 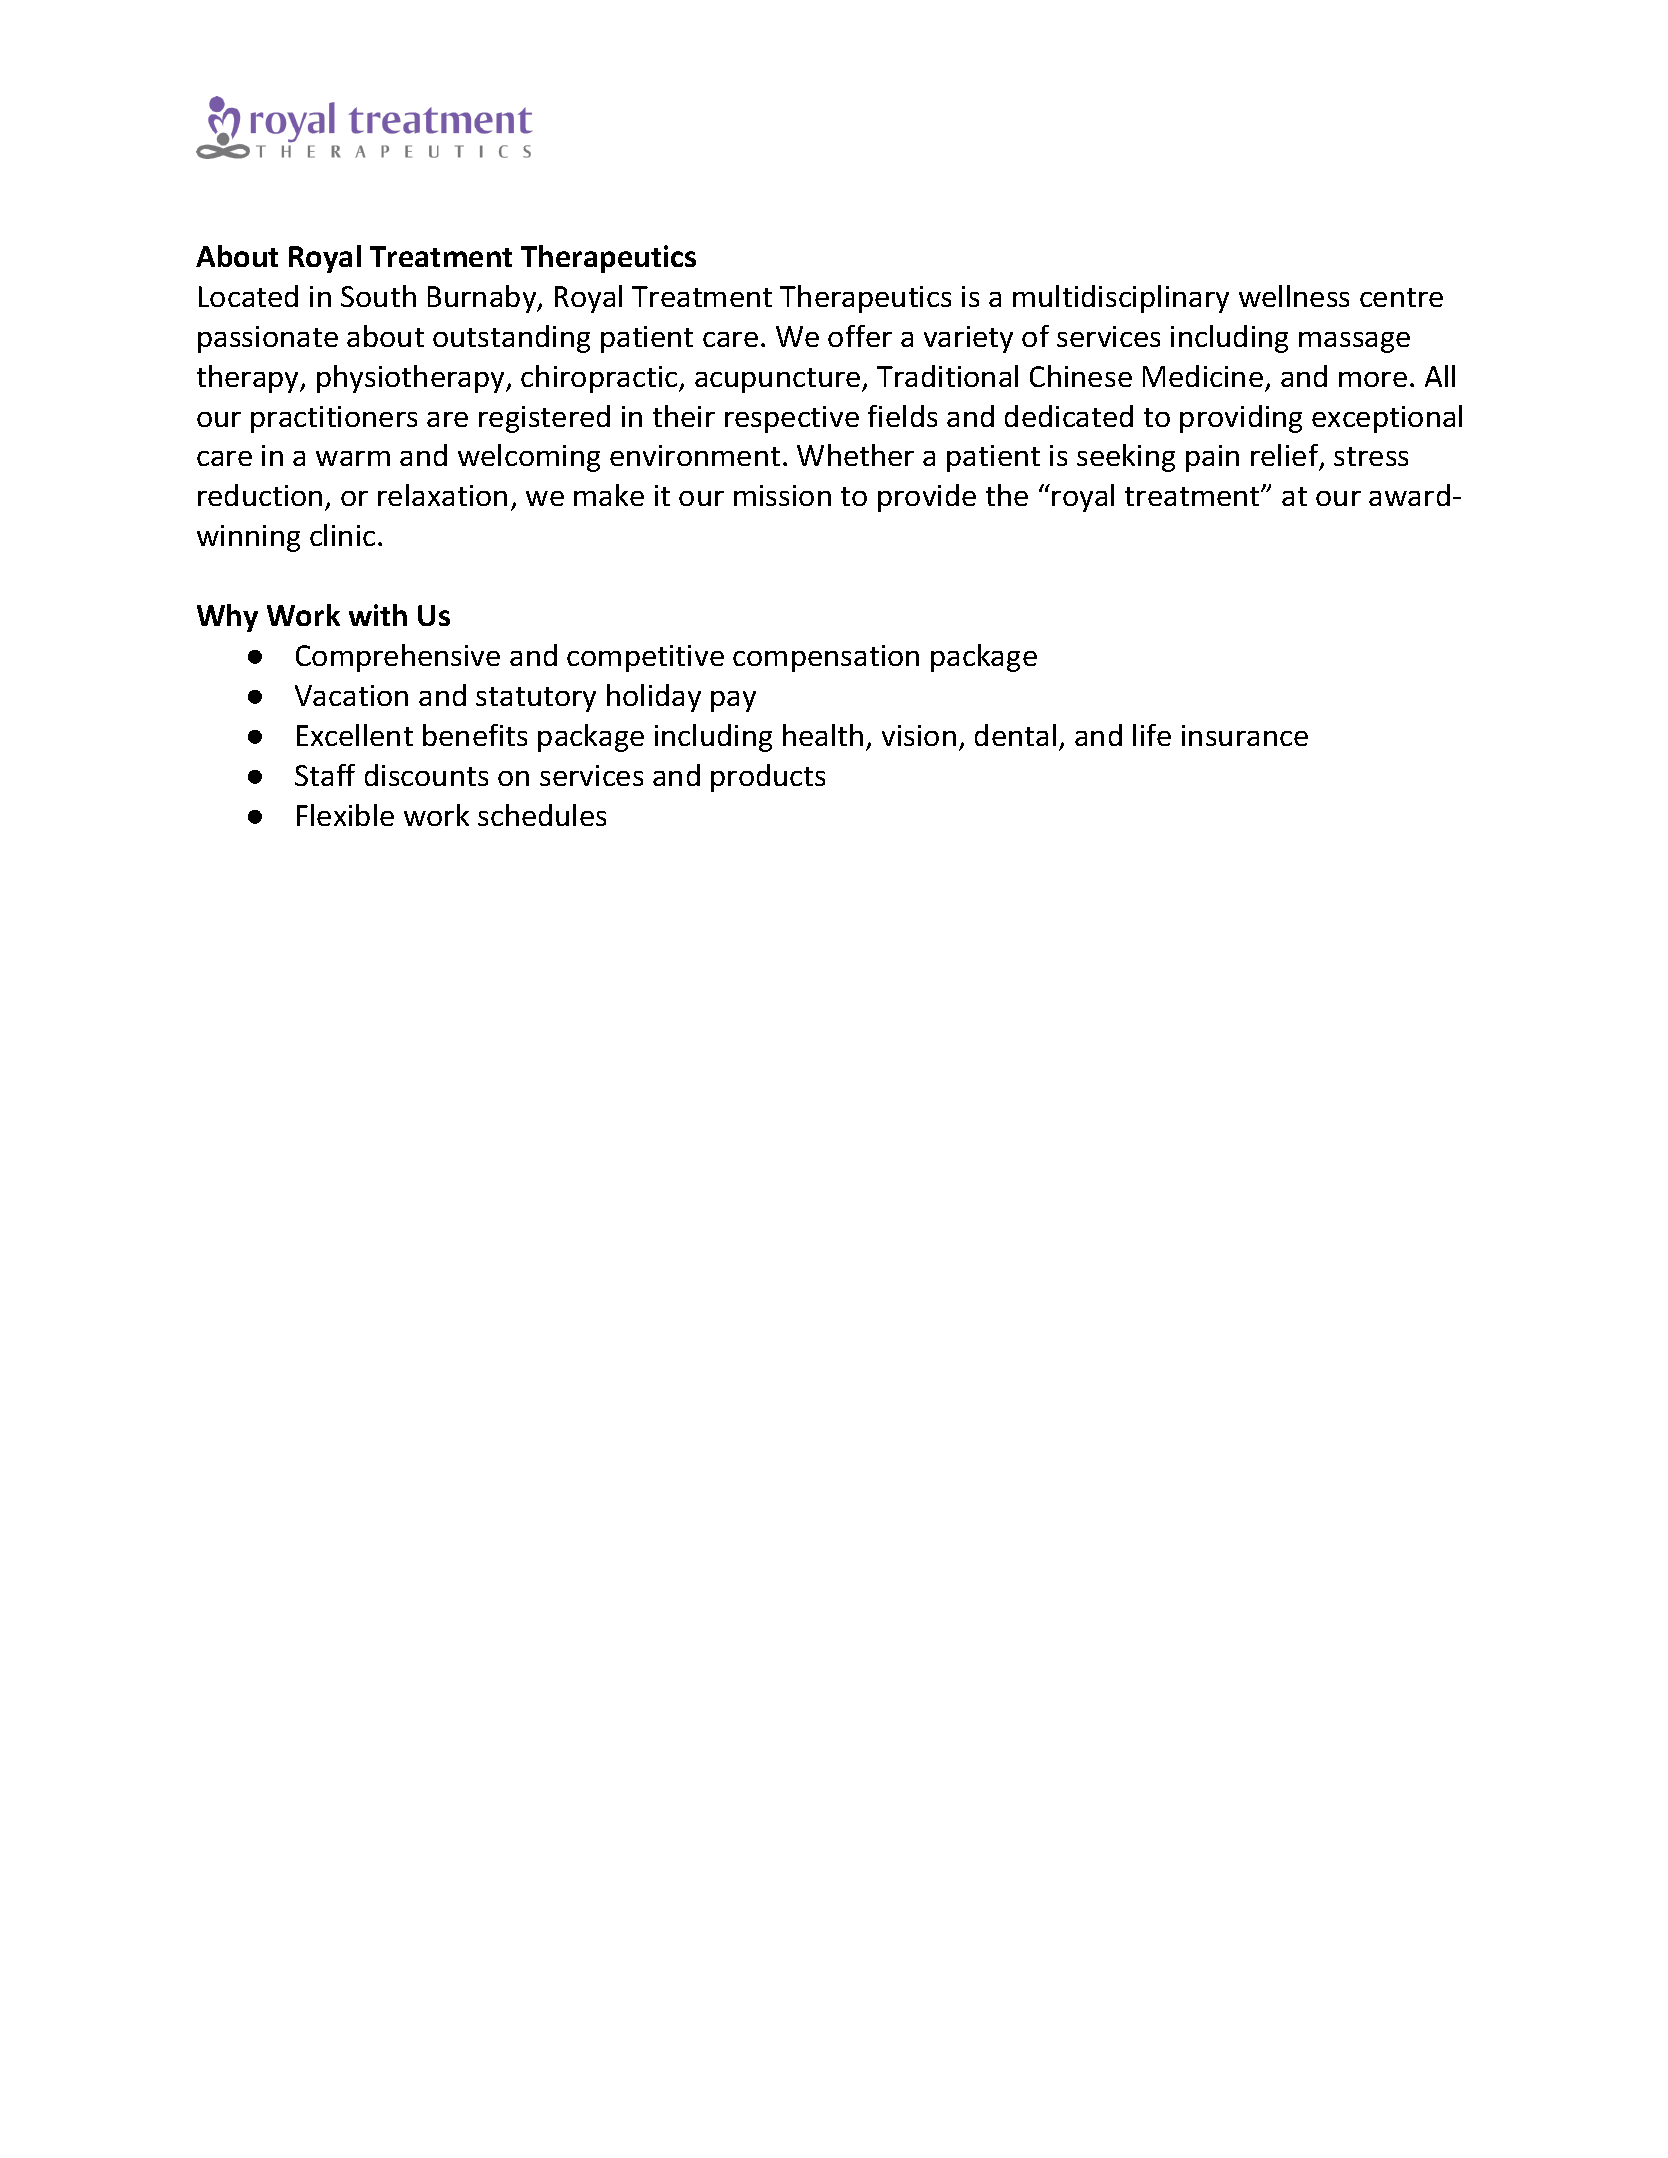 I want to click on wellness, so click(x=1294, y=296).
